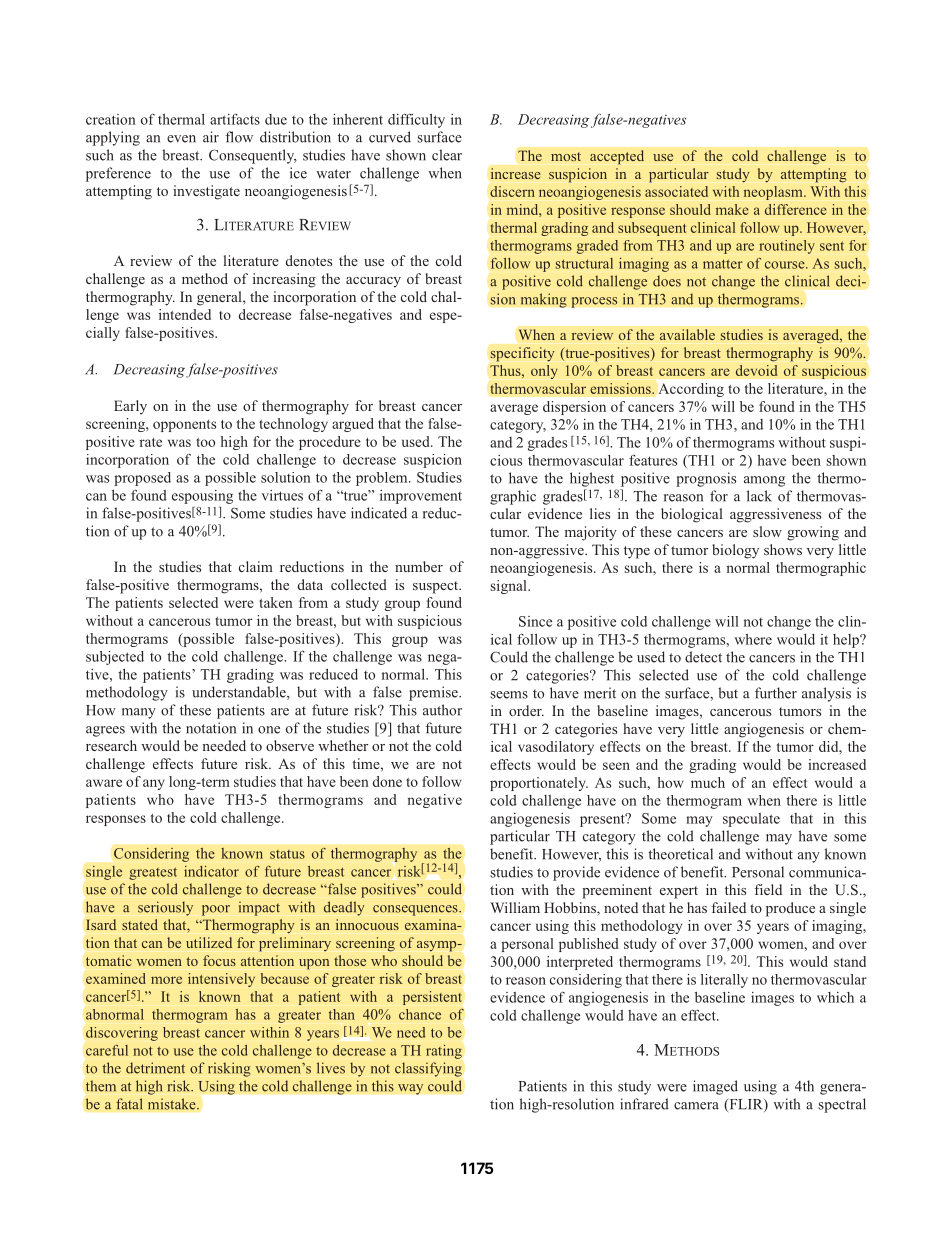 This image has width=952, height=1233. I want to click on consequences, so click(416, 910).
